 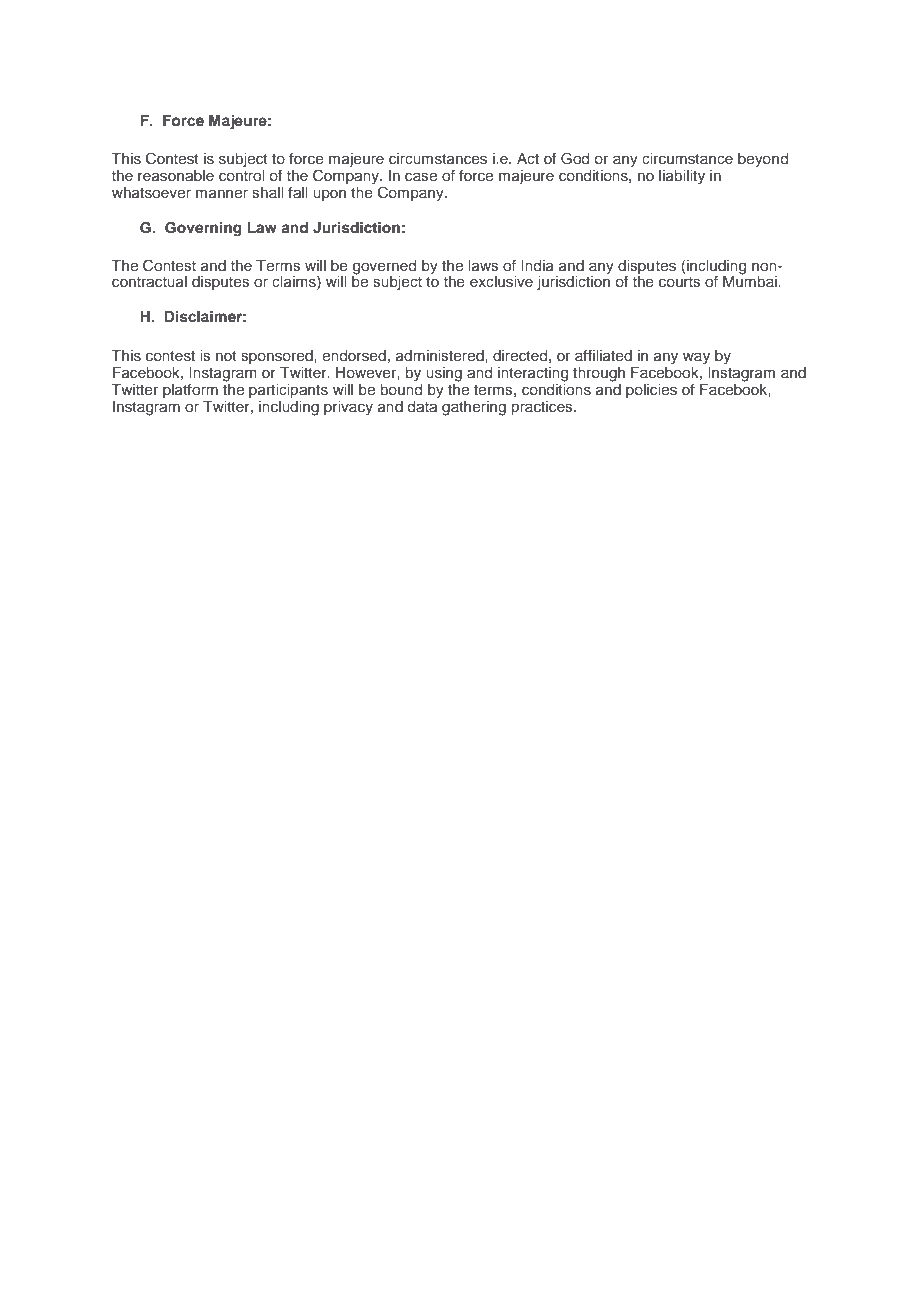 I want to click on platform, so click(x=190, y=390).
